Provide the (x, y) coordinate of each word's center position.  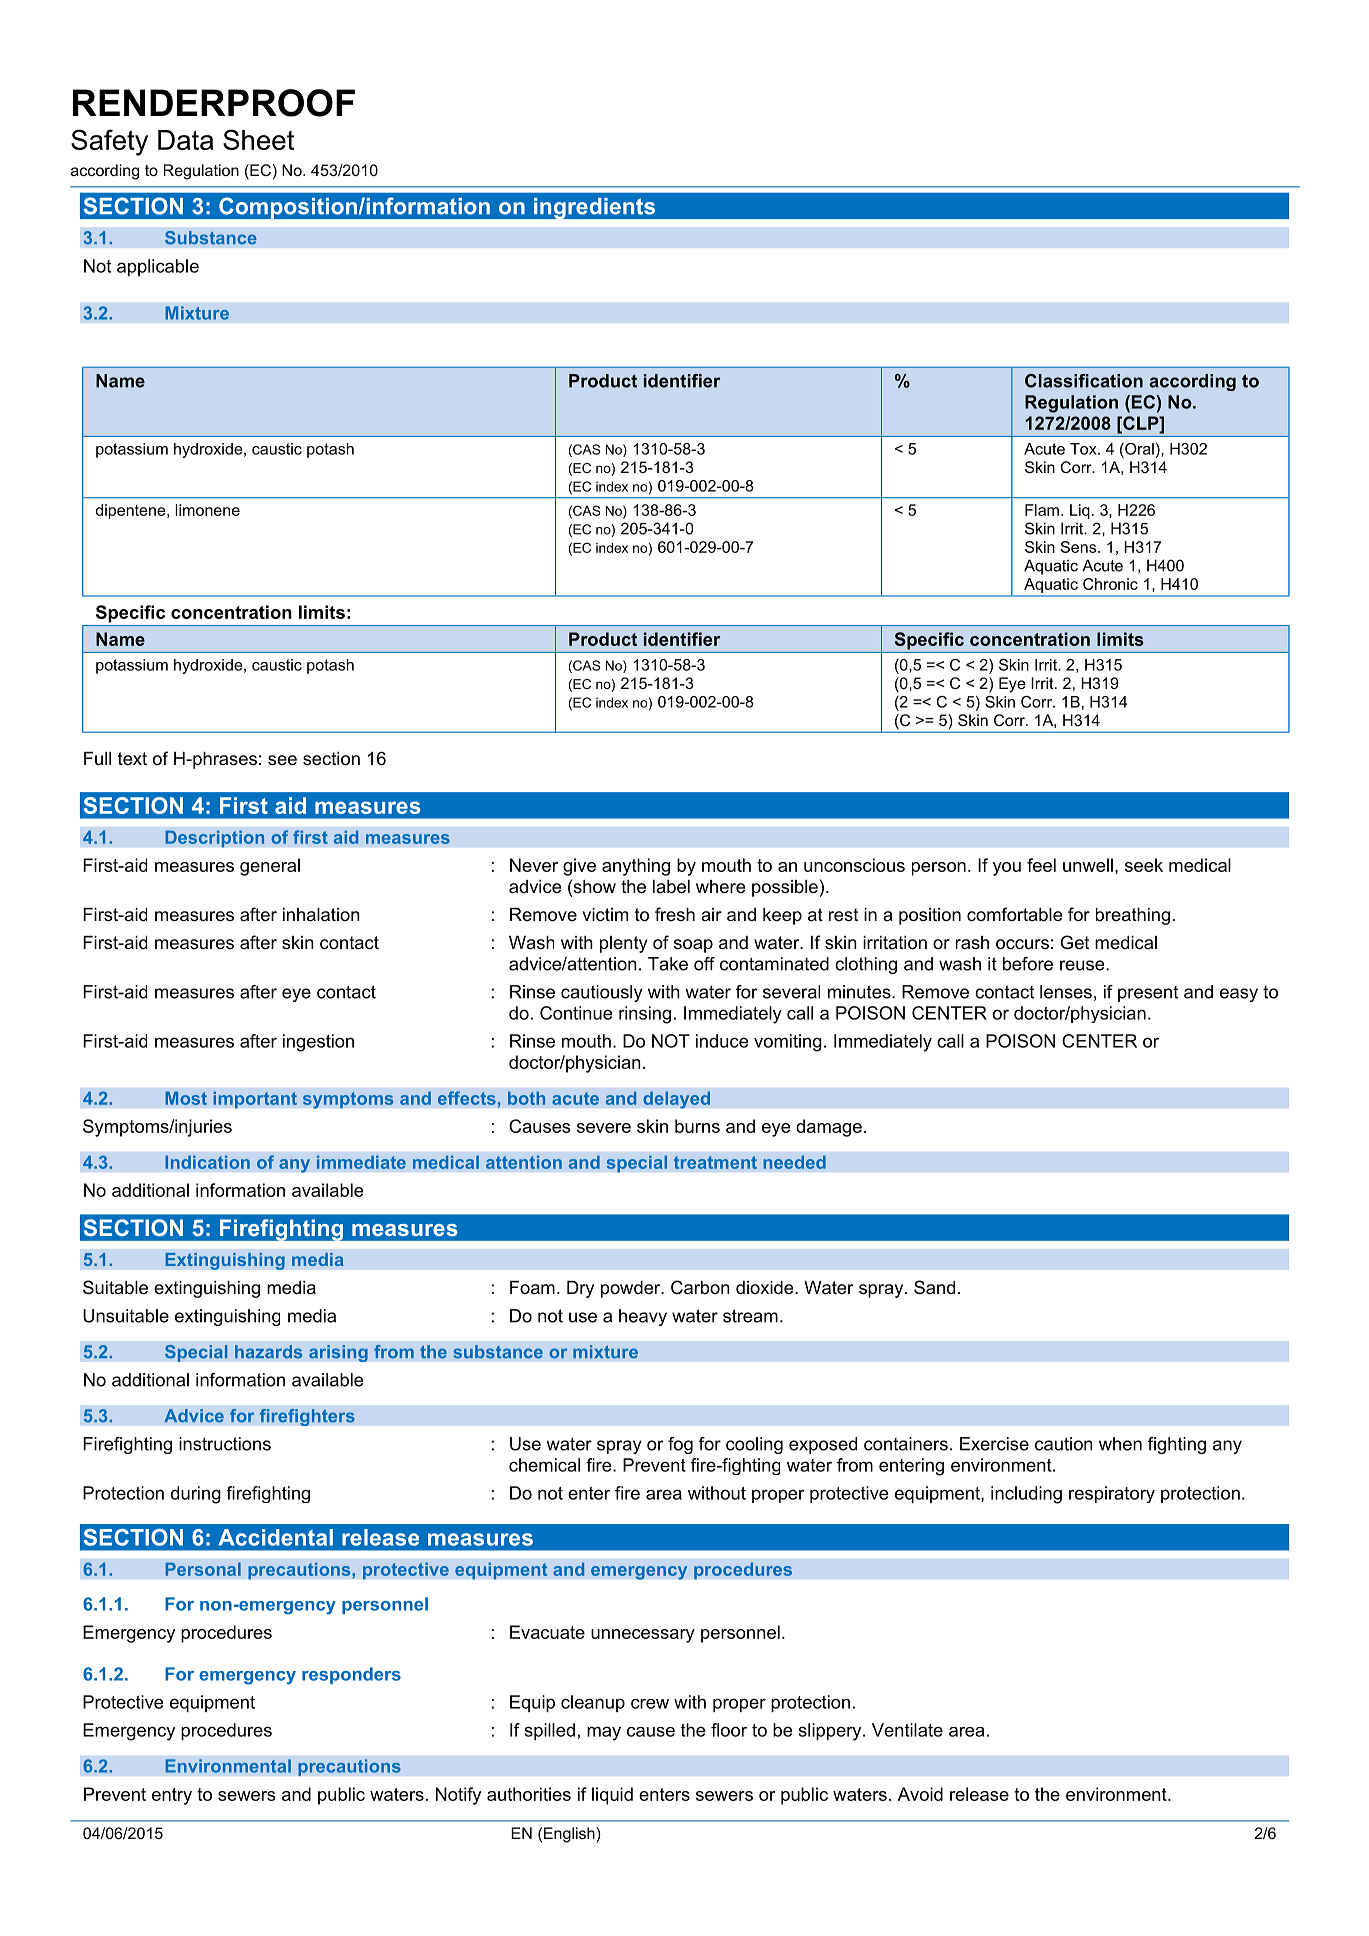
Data (185, 140)
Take (668, 964)
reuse (1083, 965)
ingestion (318, 1043)
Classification (1084, 381)
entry (172, 1796)
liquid (612, 1796)
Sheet (258, 139)
